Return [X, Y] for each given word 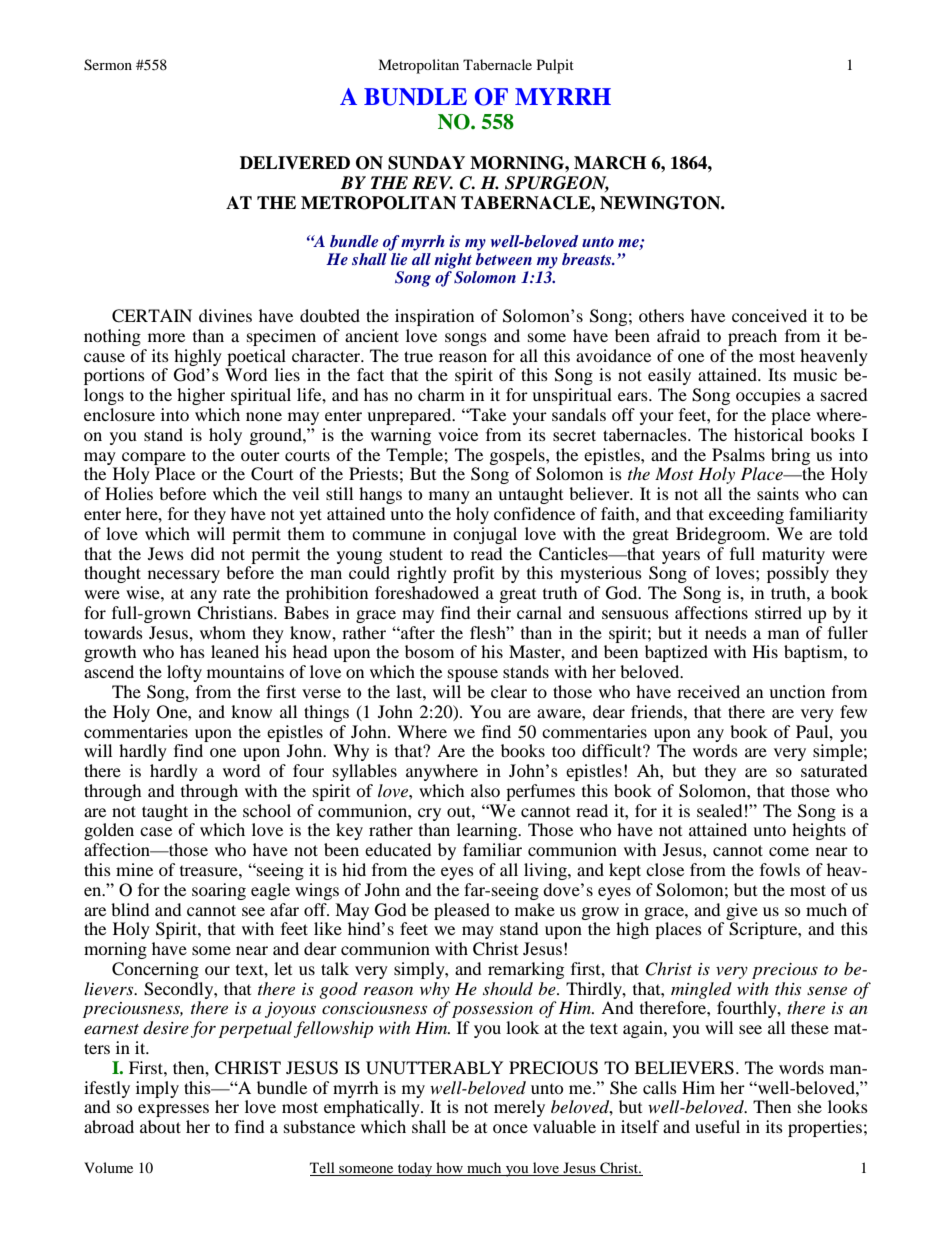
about [160, 1126]
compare [154, 458]
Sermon [108, 65]
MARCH [610, 163]
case [156, 831]
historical [768, 434]
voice [458, 434]
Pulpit [555, 66]
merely [519, 1108]
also [485, 790]
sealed [719, 810]
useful [717, 1126]
